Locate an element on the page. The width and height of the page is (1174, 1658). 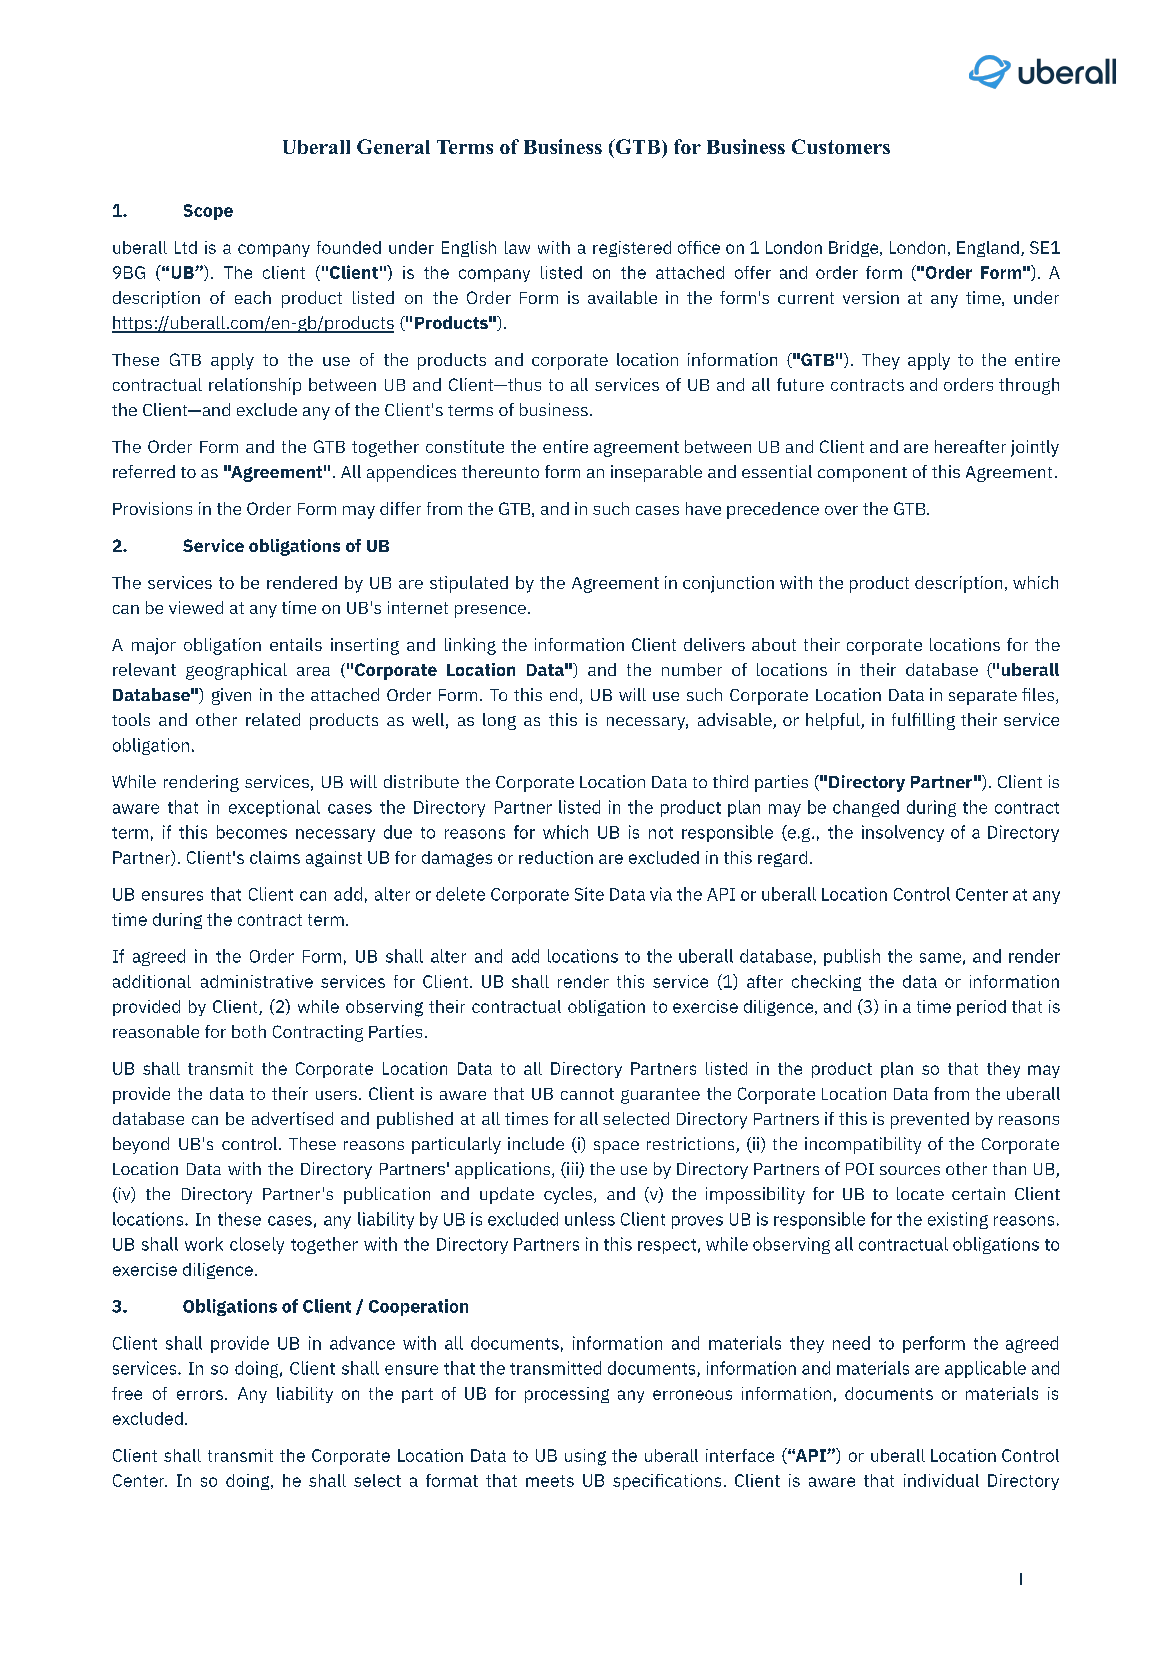
registered is located at coordinates (632, 249).
